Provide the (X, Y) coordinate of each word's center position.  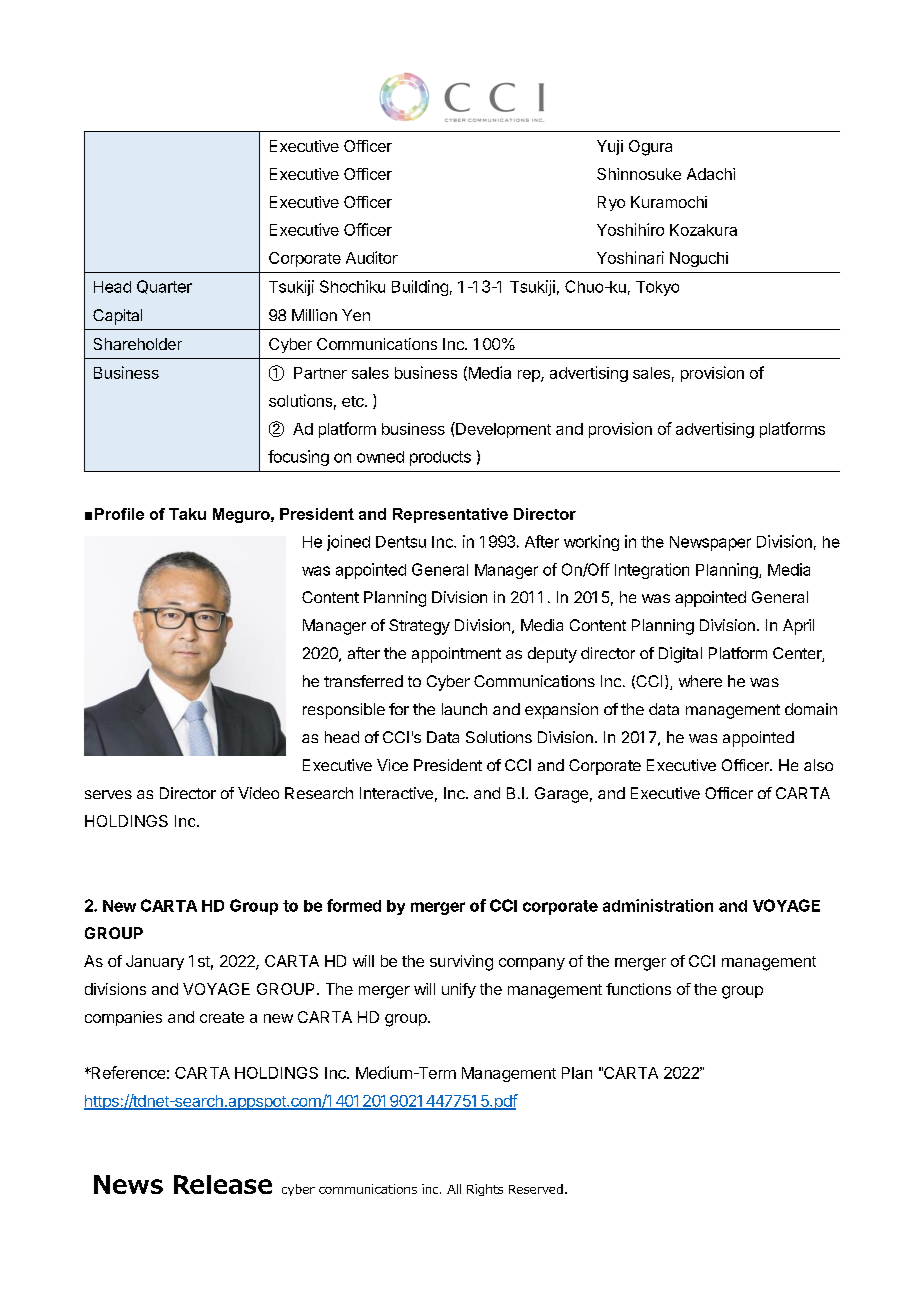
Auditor (372, 257)
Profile (119, 514)
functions (638, 989)
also (818, 765)
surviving (461, 963)
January (155, 962)
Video (258, 793)
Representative (450, 515)
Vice (392, 765)
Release (223, 1184)
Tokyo (657, 288)
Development (502, 430)
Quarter (164, 287)
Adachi (711, 174)
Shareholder (138, 344)
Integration (652, 571)
